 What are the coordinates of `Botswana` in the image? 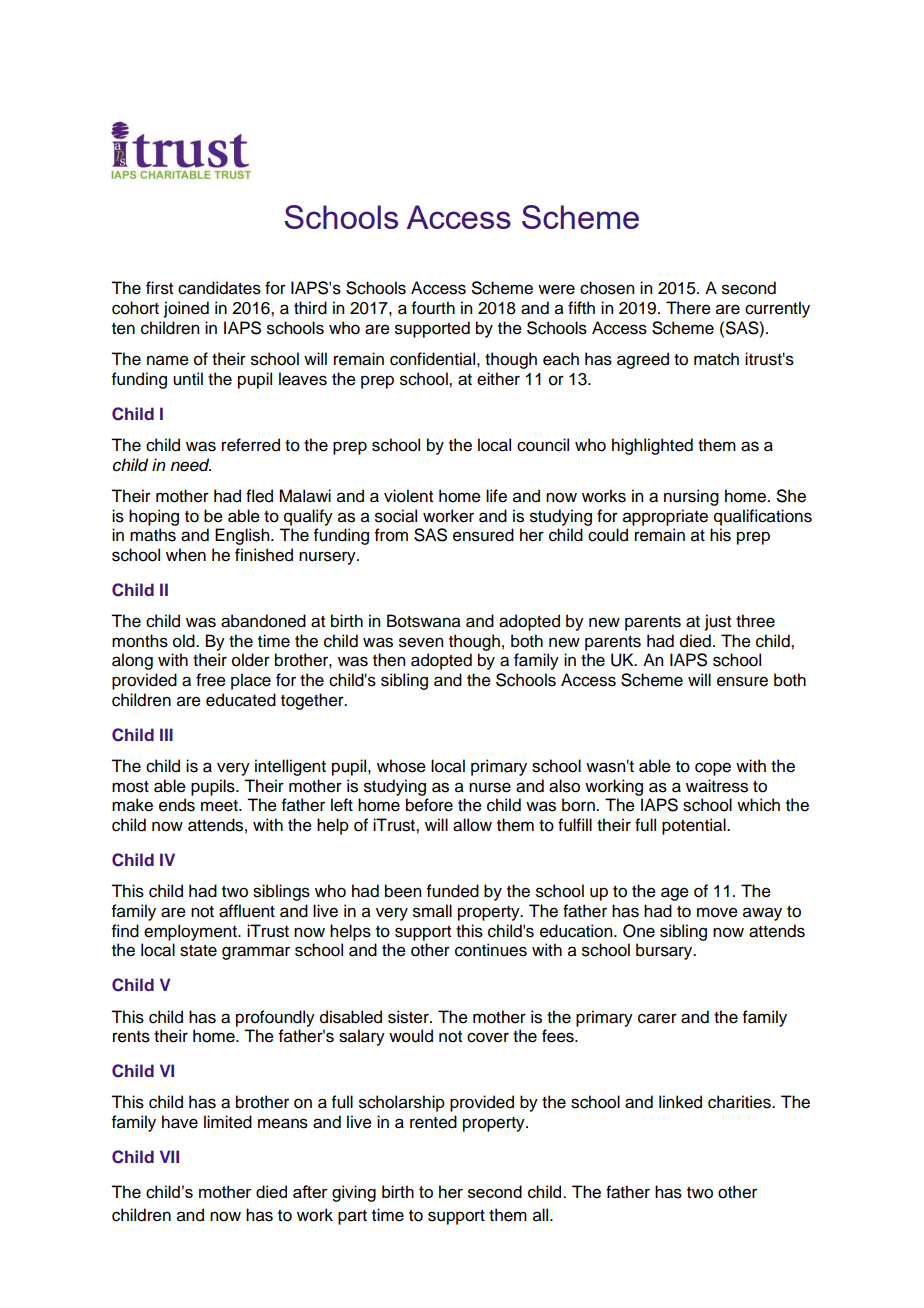 It's located at (424, 621).
